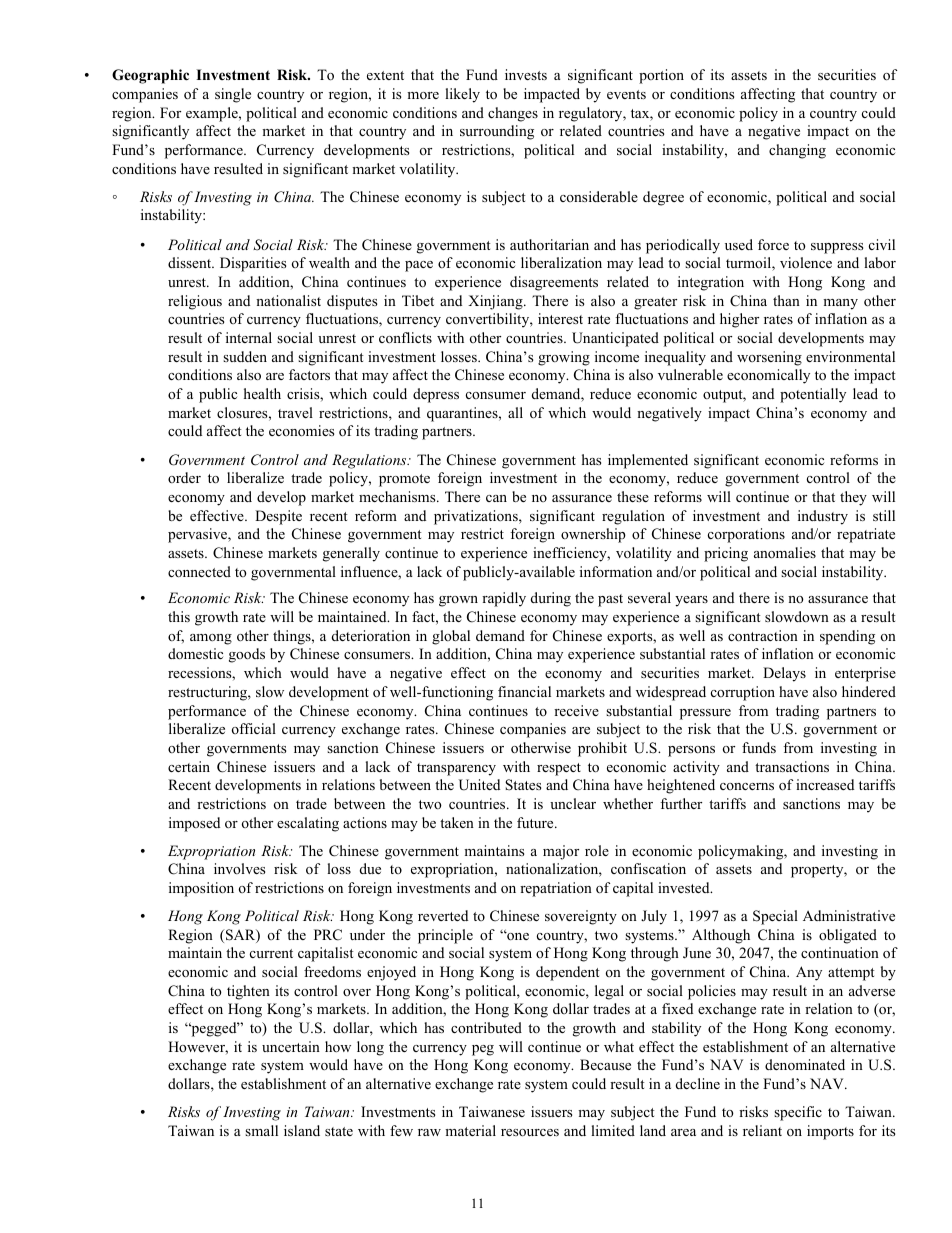 Image resolution: width=952 pixels, height=1233 pixels. What do you see at coordinates (530, 1133) in the screenshot?
I see `resources` at bounding box center [530, 1133].
